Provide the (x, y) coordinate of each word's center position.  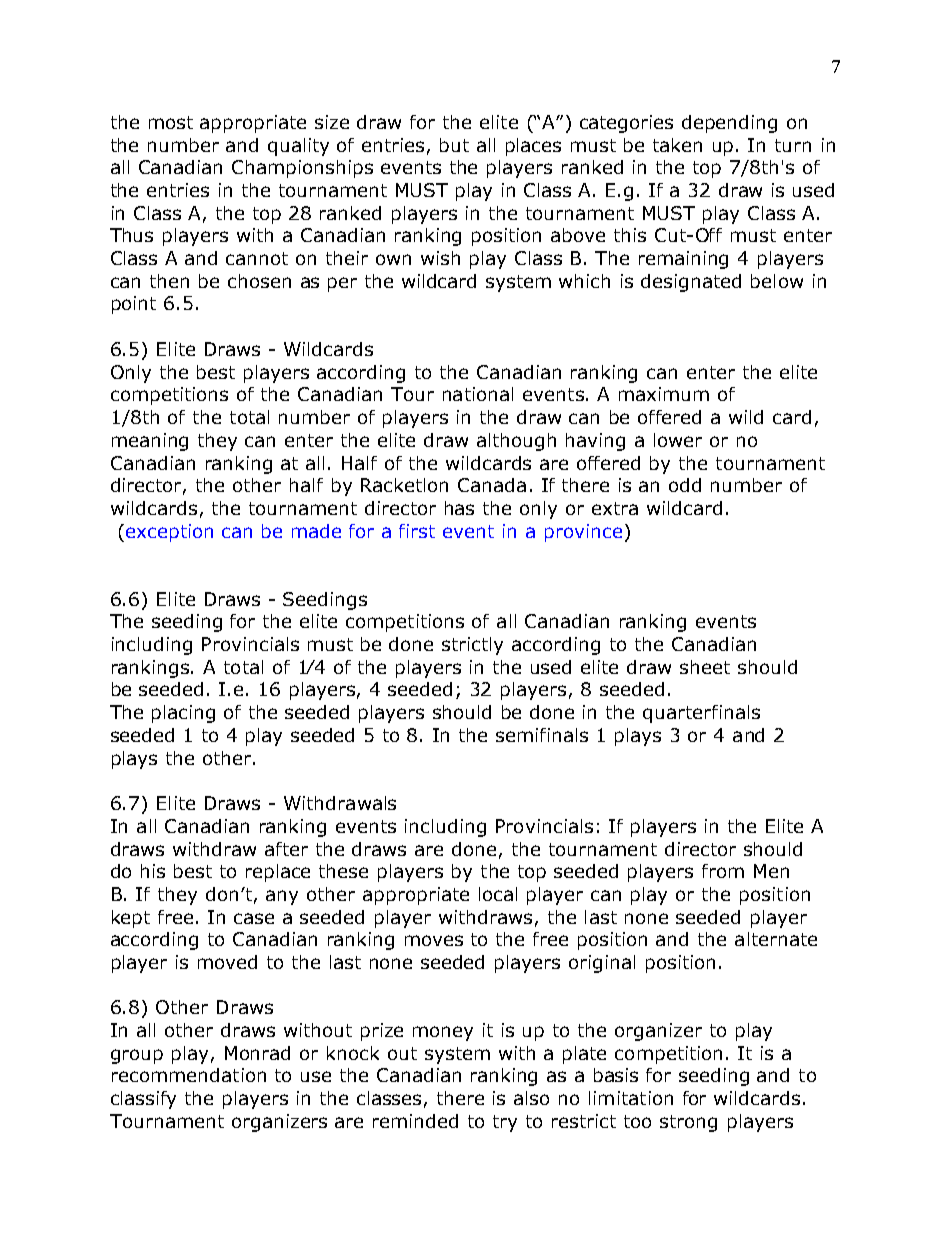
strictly (472, 646)
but (454, 145)
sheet (705, 667)
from (723, 871)
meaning (150, 442)
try (505, 1123)
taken (677, 145)
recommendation (189, 1075)
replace (278, 873)
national (478, 394)
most (171, 122)
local (498, 894)
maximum (664, 394)
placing (183, 714)
